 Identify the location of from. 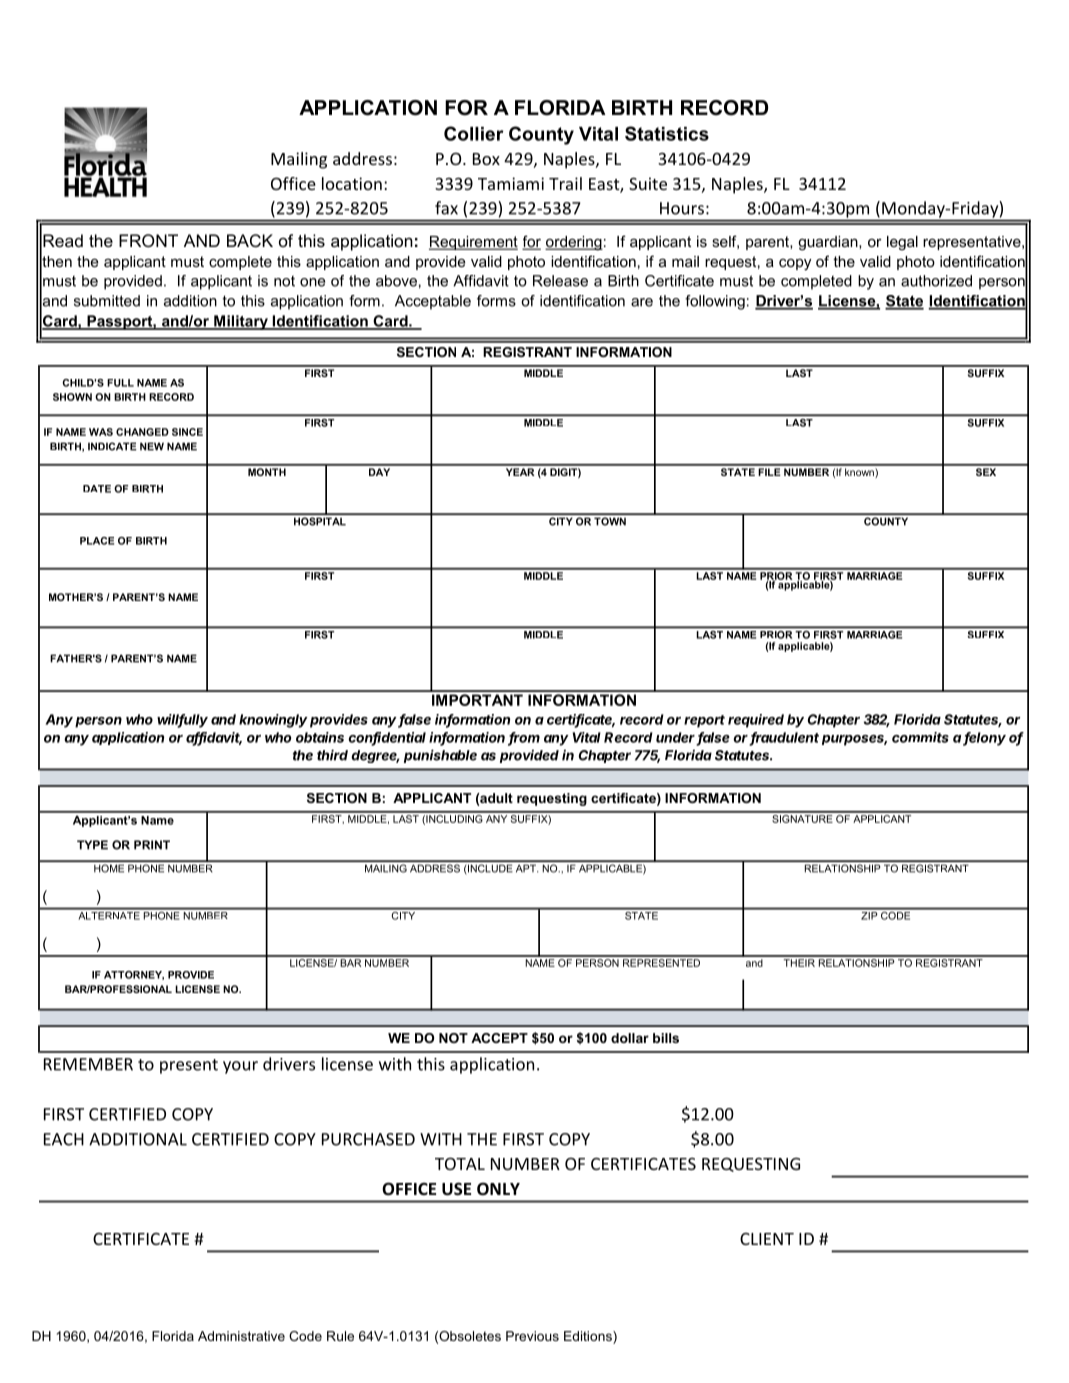
(524, 738).
